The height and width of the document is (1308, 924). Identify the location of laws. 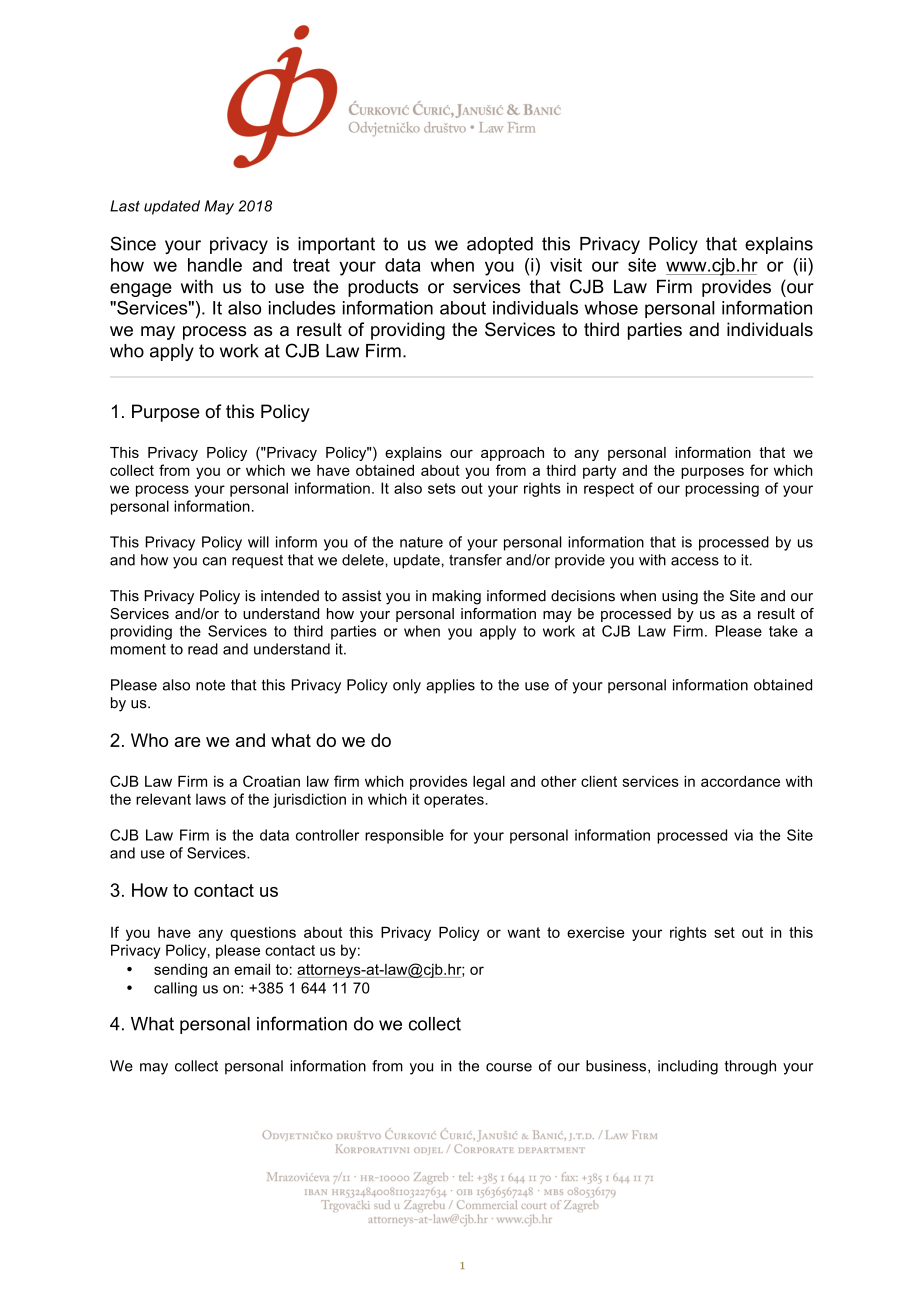
(211, 799).
